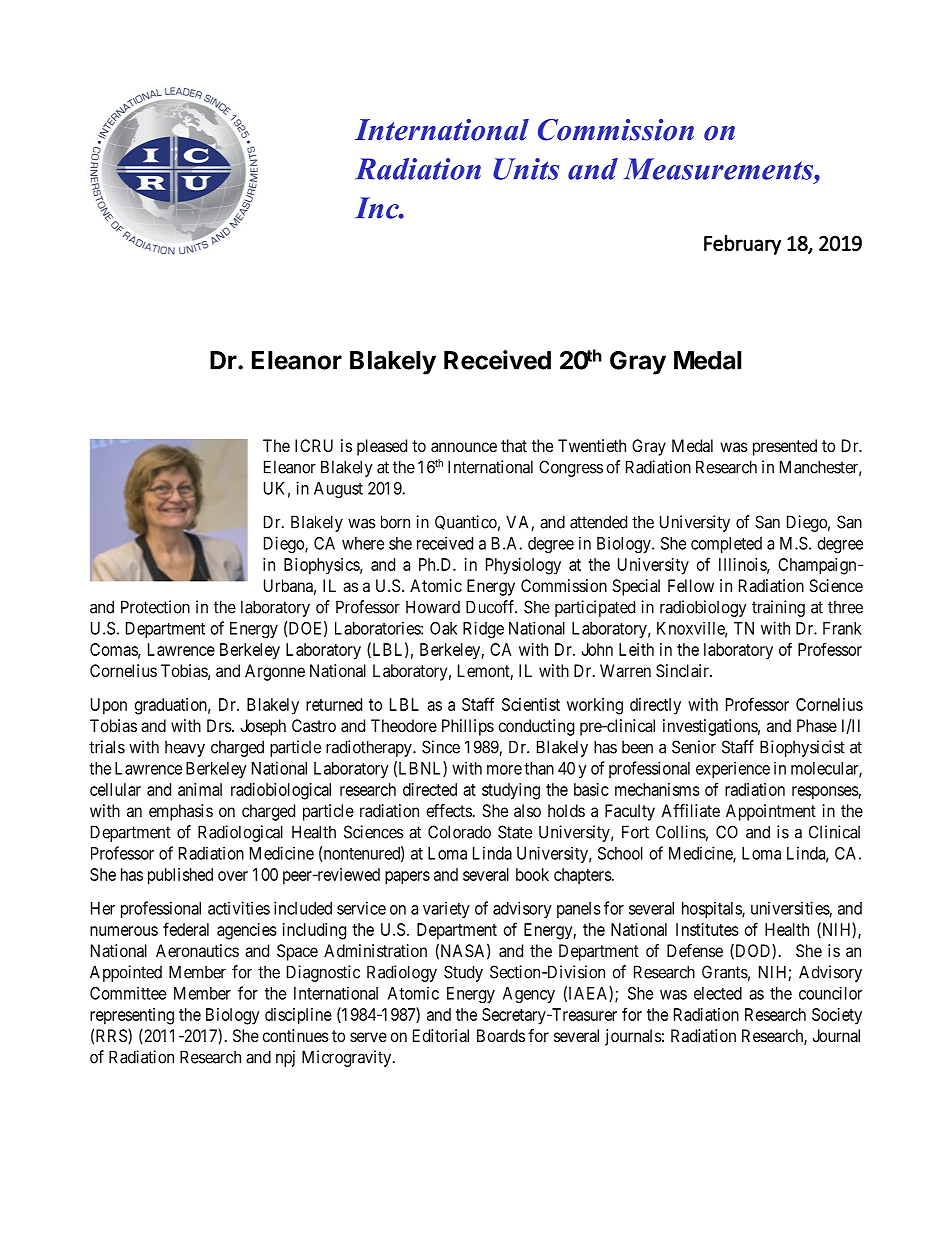 The width and height of the page is (952, 1233). I want to click on Twentieth, so click(592, 445).
